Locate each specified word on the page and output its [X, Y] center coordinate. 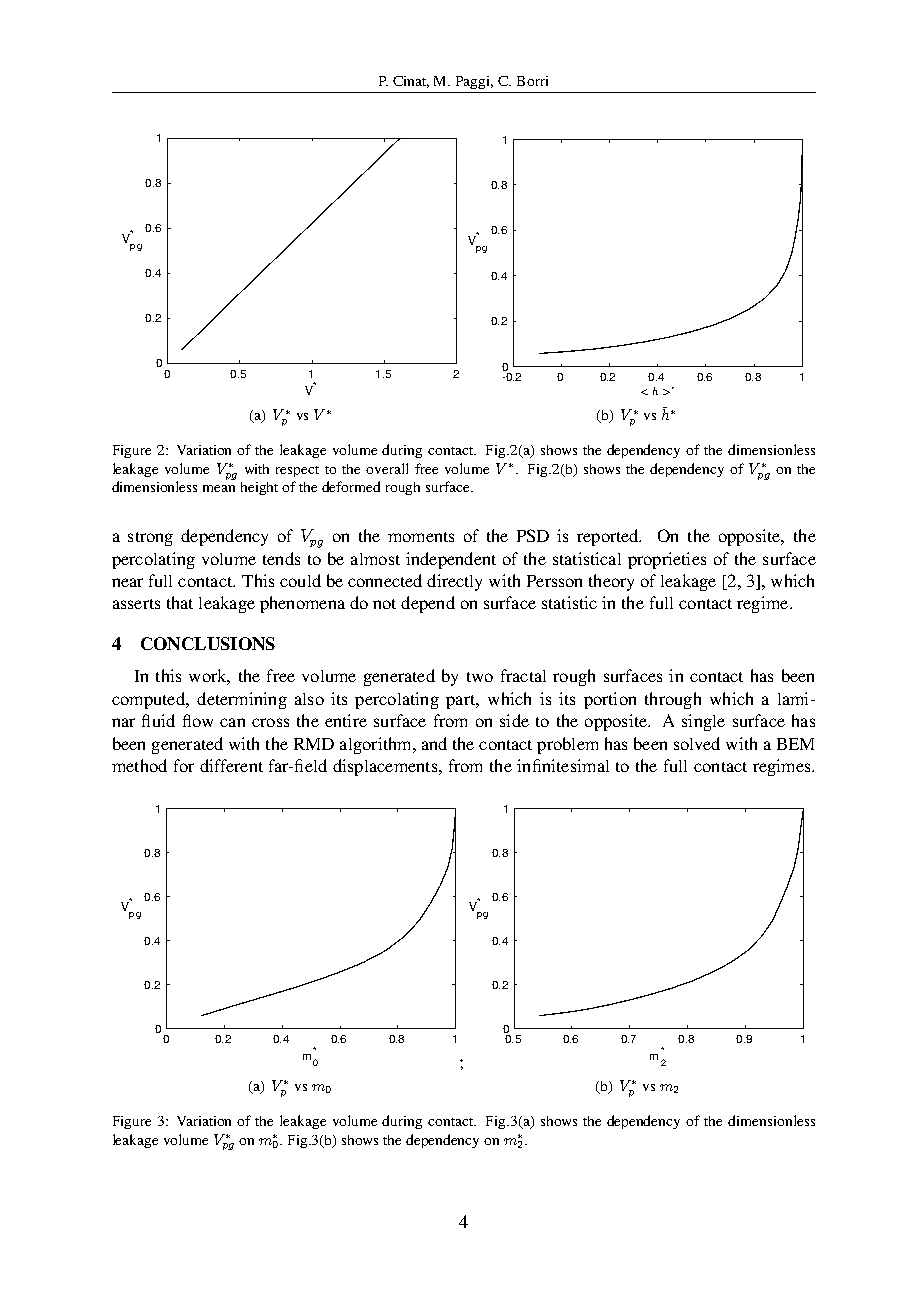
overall [387, 468]
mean [219, 488]
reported [609, 537]
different [231, 765]
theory [611, 582]
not [384, 604]
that [180, 602]
